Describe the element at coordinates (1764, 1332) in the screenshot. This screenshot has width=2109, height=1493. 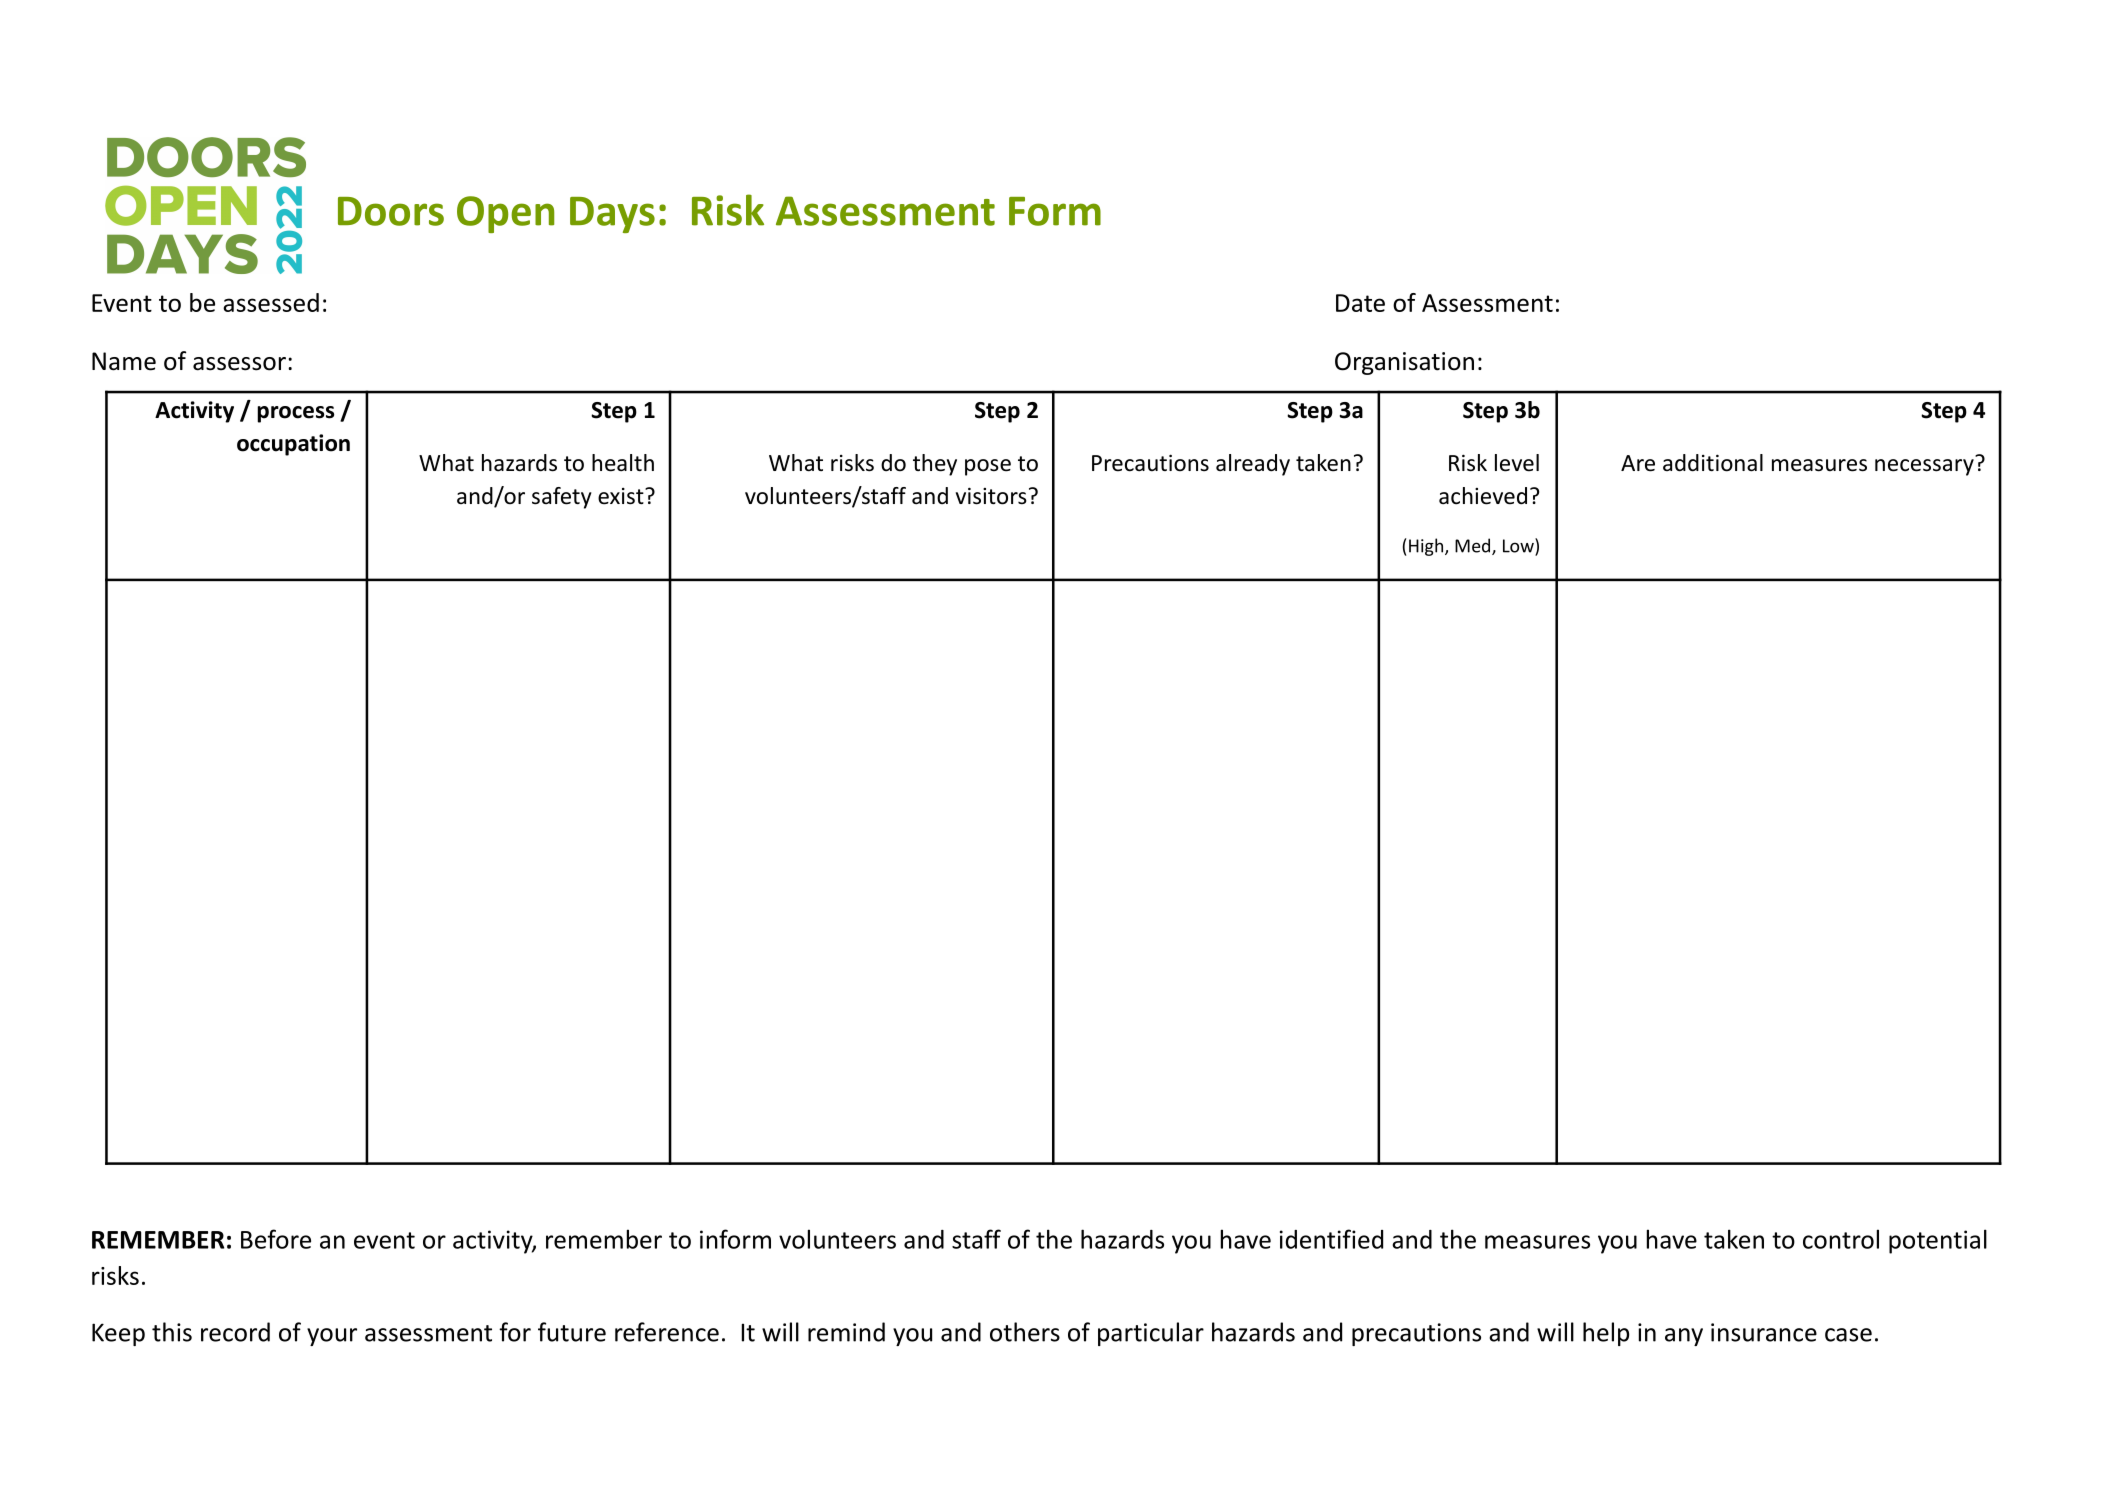
I see `insurance` at that location.
